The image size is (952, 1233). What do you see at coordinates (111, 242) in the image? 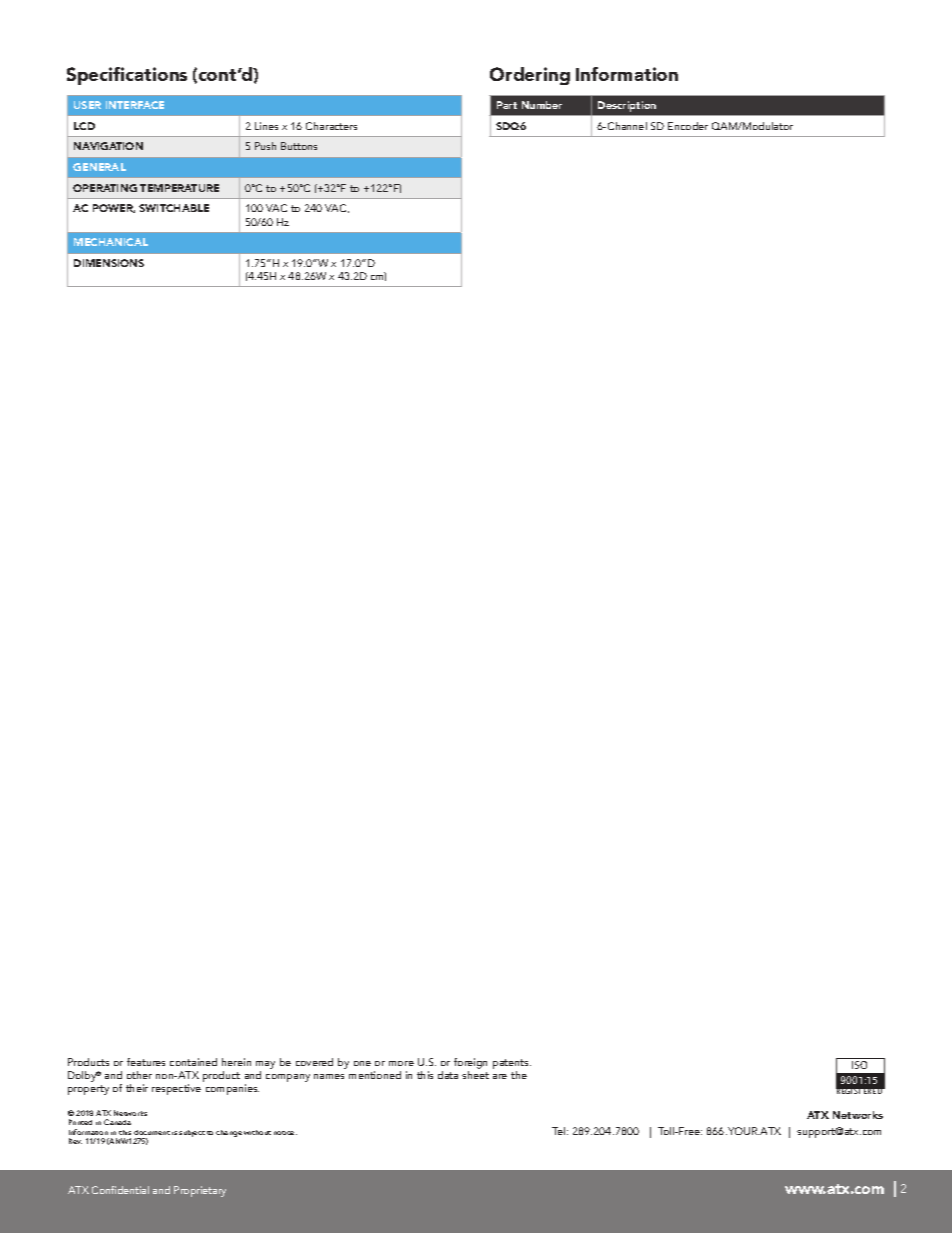
I see `MECHANICAL` at bounding box center [111, 242].
